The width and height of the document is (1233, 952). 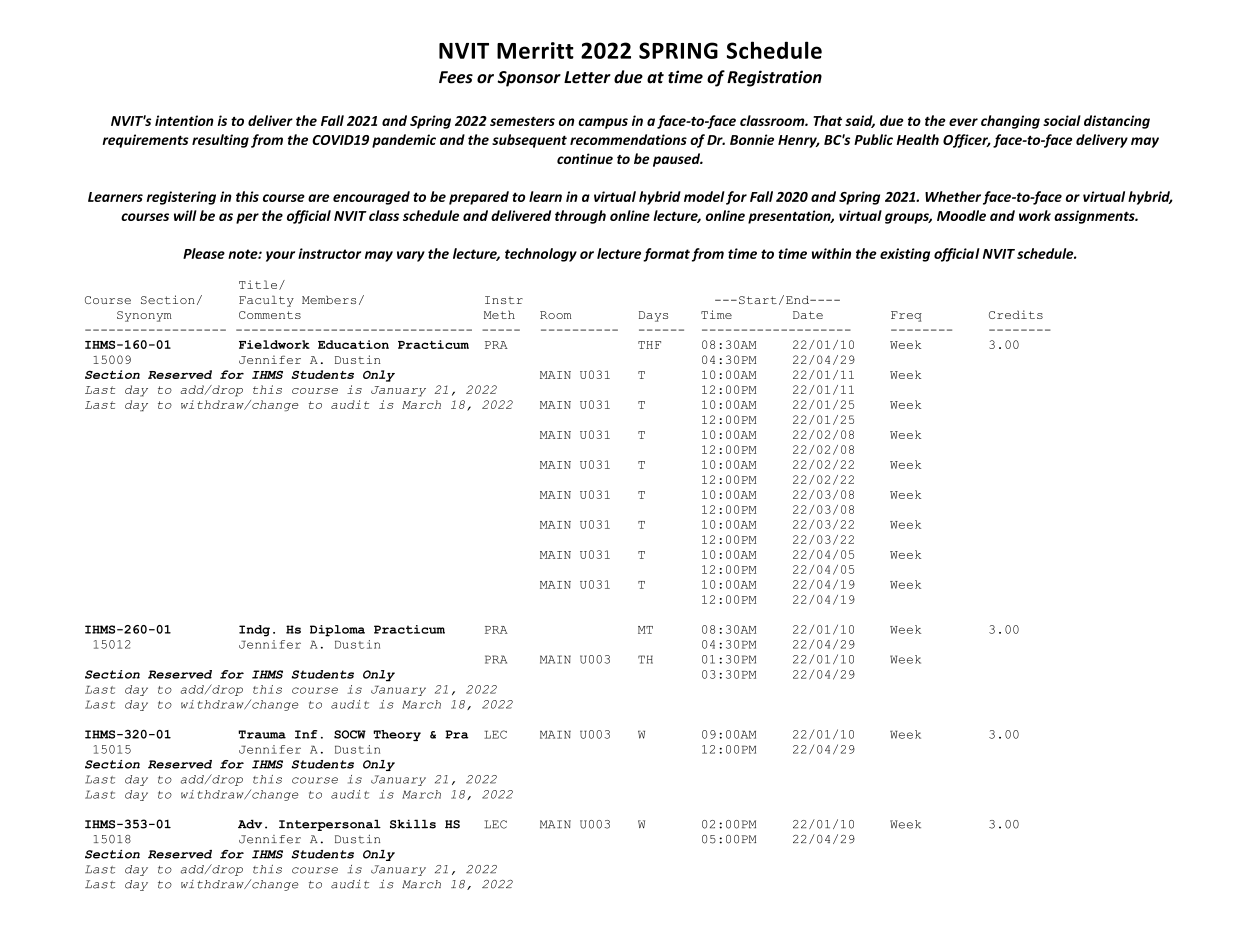 I want to click on intention, so click(x=184, y=120).
